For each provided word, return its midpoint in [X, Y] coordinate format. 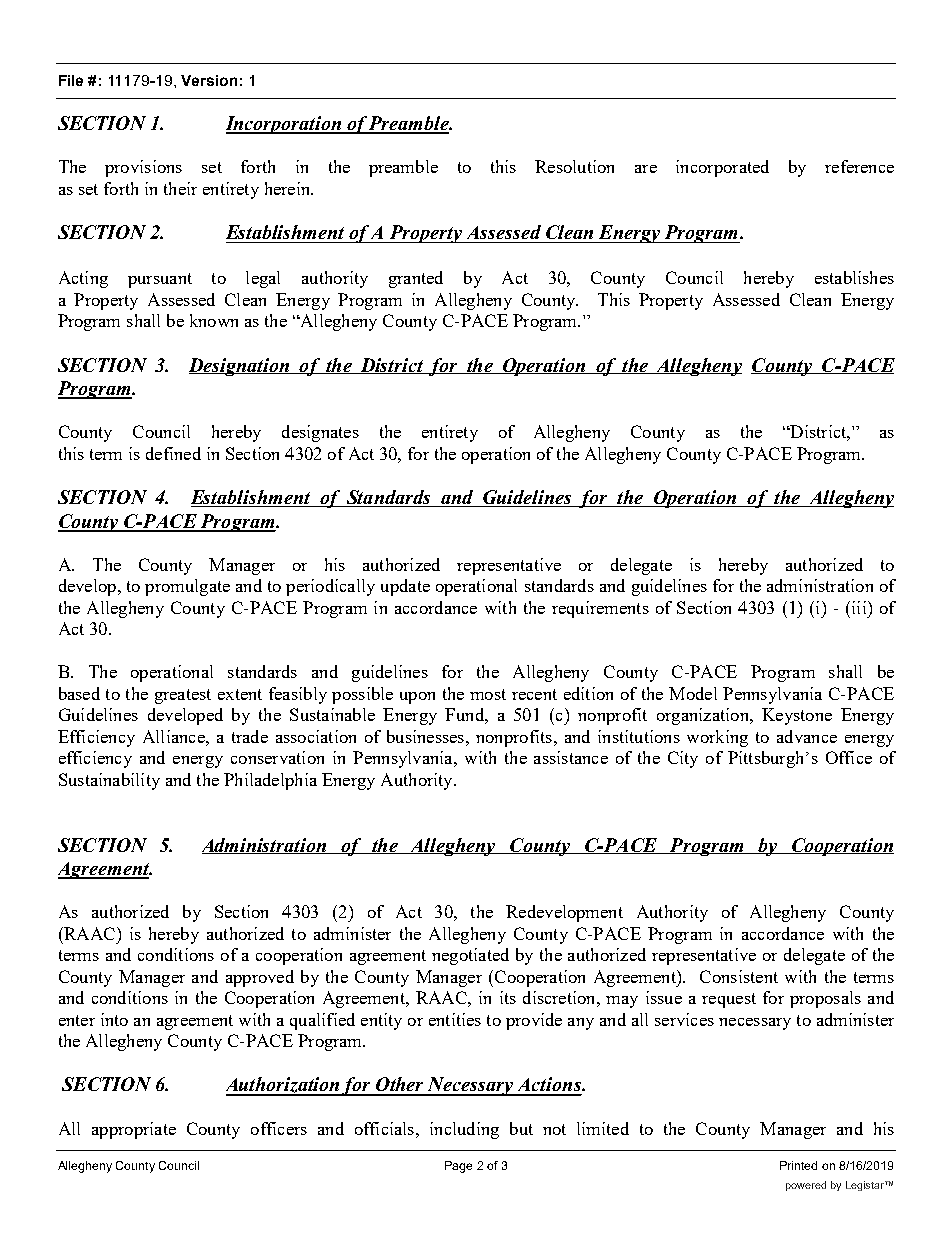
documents [731, 1150]
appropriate [134, 1130]
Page [458, 1167]
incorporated [722, 168]
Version [209, 80]
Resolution [574, 166]
